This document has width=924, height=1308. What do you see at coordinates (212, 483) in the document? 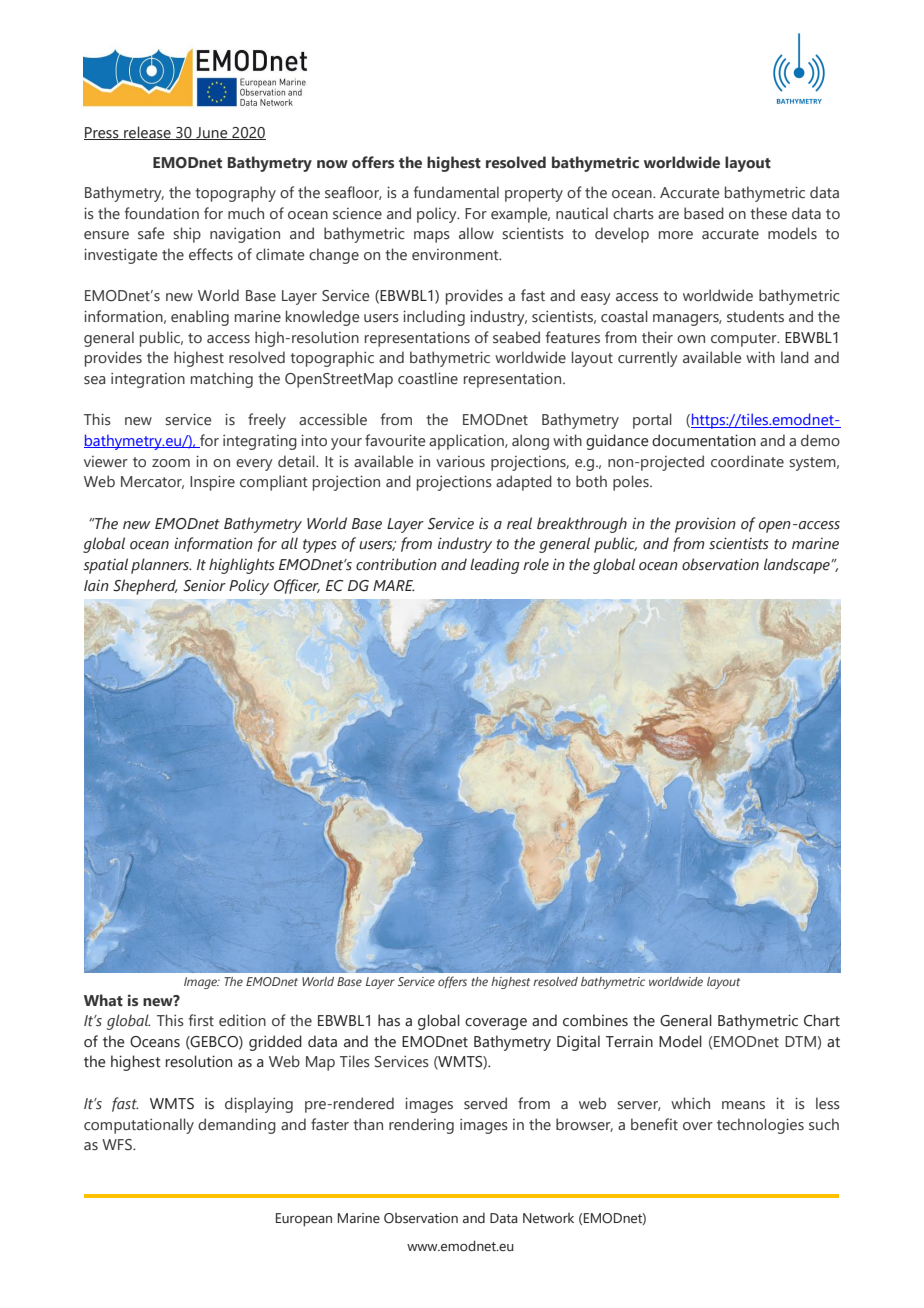
I see `Inspire` at bounding box center [212, 483].
